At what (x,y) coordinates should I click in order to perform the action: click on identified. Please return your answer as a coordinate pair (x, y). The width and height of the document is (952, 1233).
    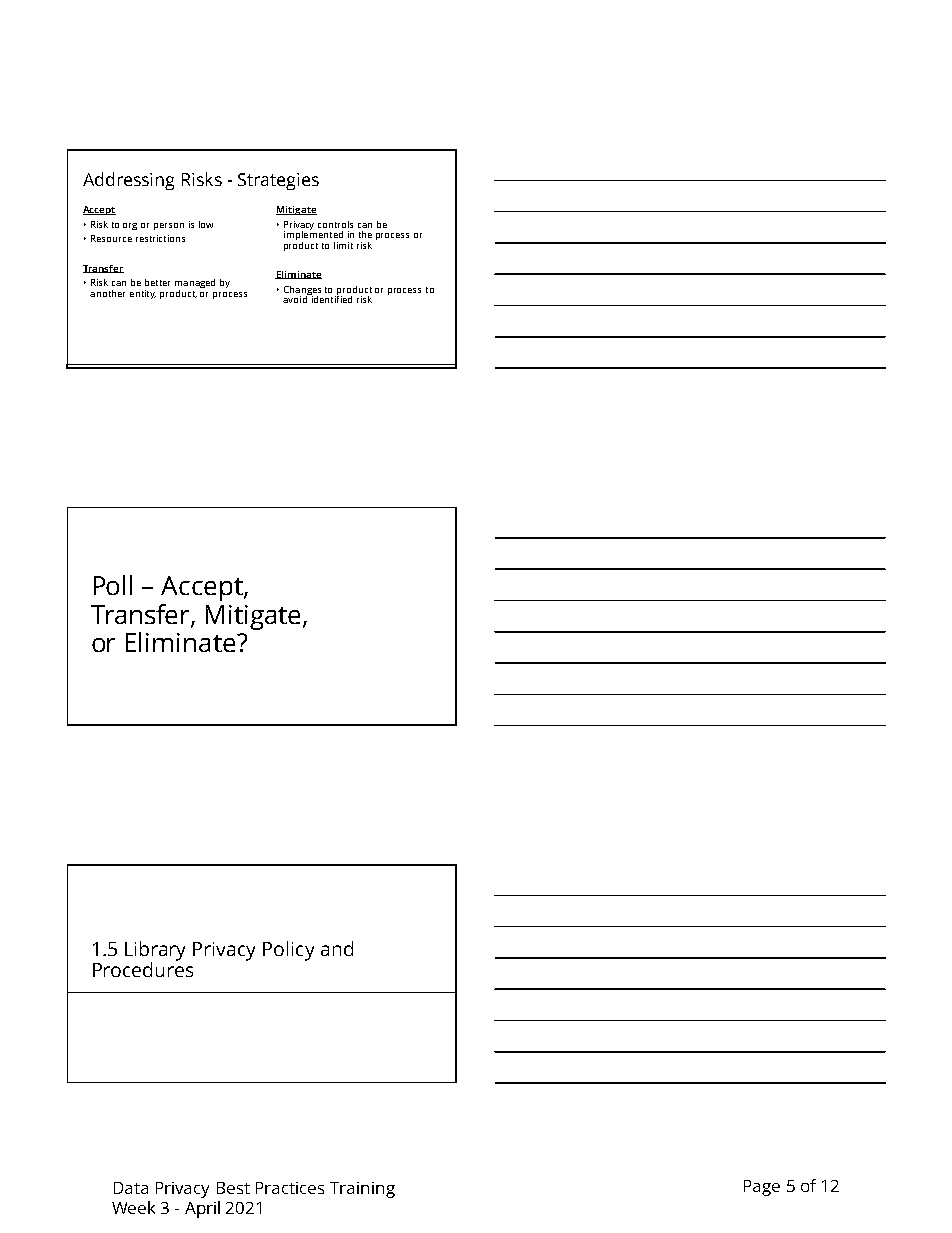
    Looking at the image, I should click on (330, 298).
